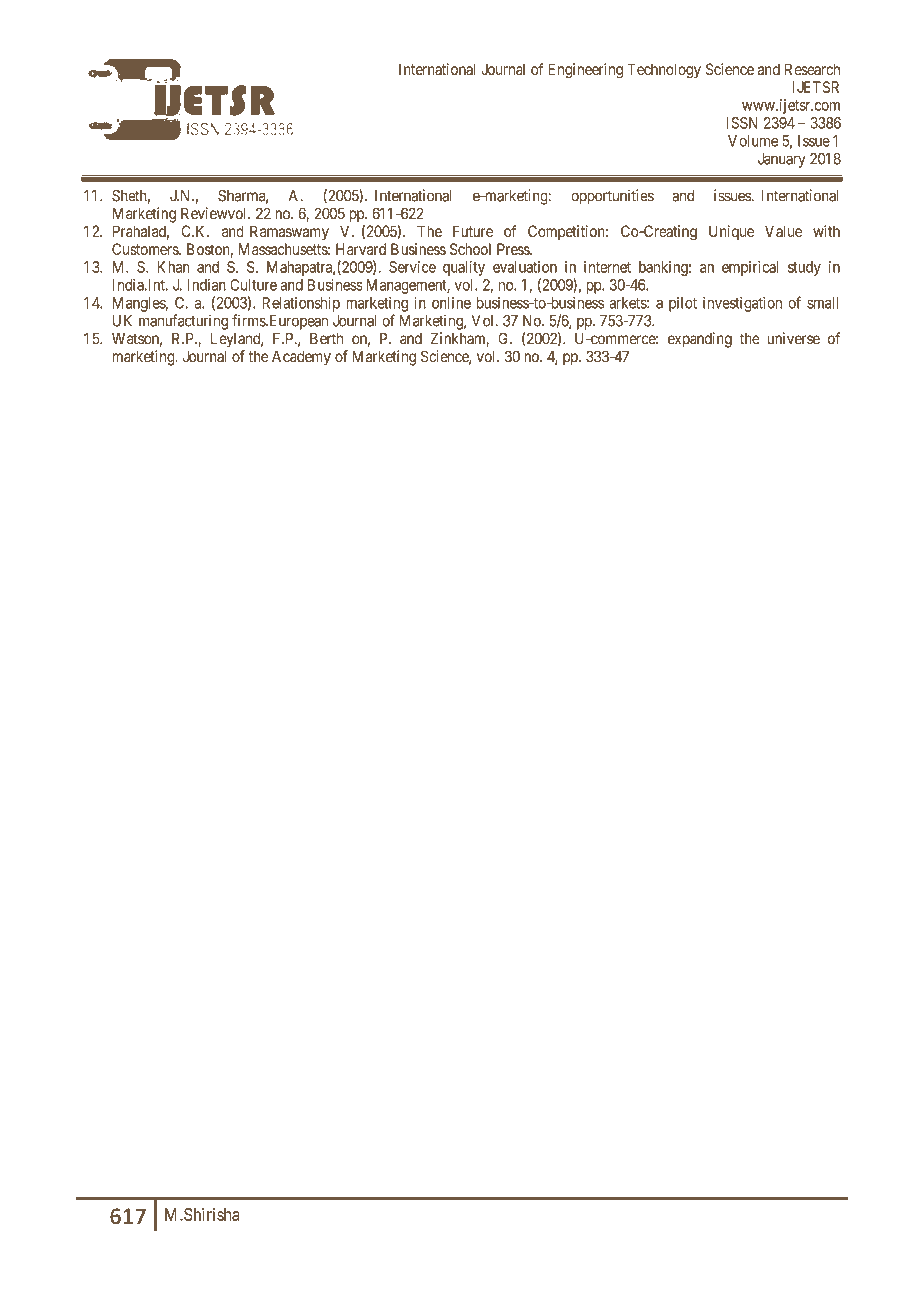  What do you see at coordinates (289, 233) in the screenshot?
I see `Ramaswamy` at bounding box center [289, 233].
